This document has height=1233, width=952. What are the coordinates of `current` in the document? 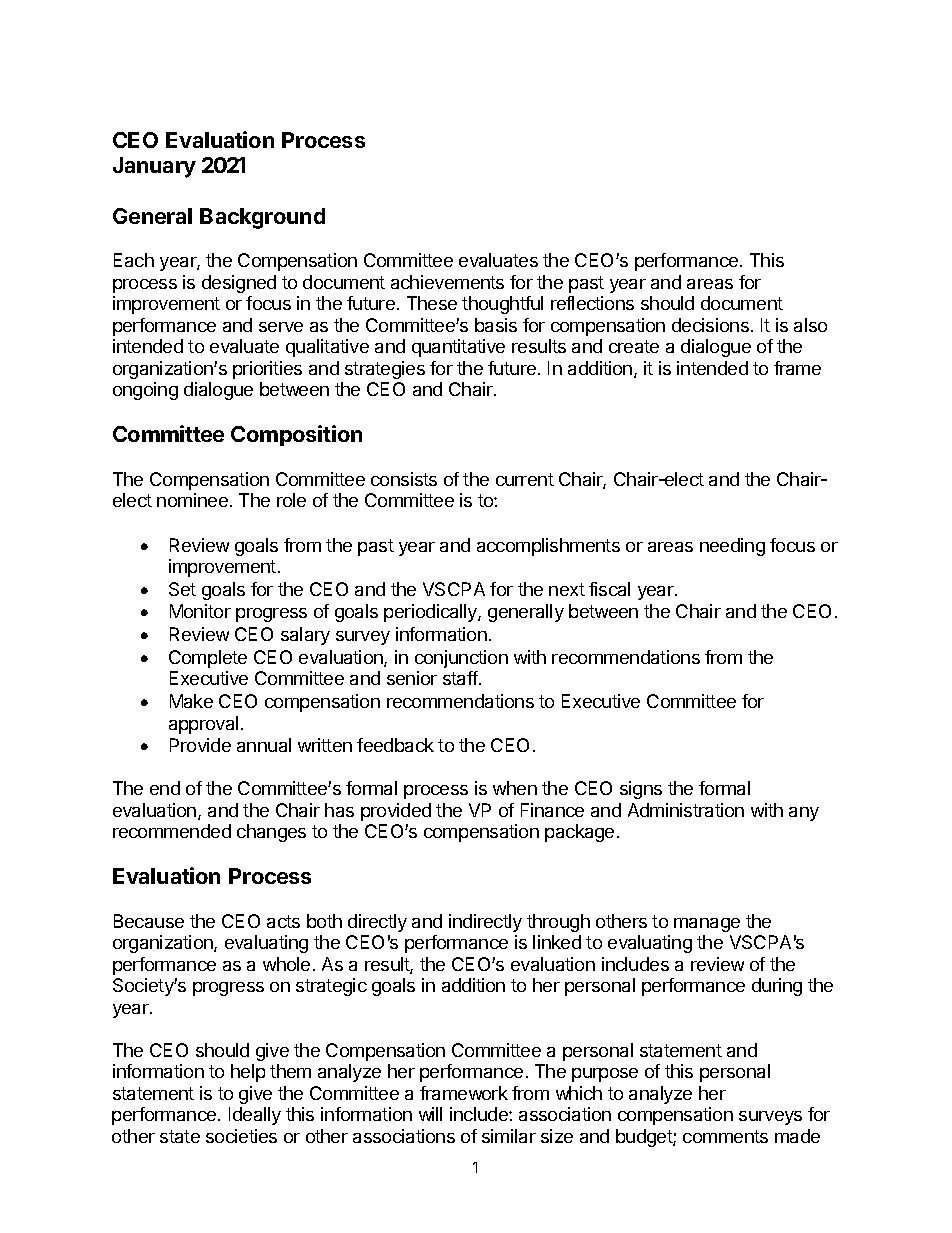 It's located at (525, 479).
